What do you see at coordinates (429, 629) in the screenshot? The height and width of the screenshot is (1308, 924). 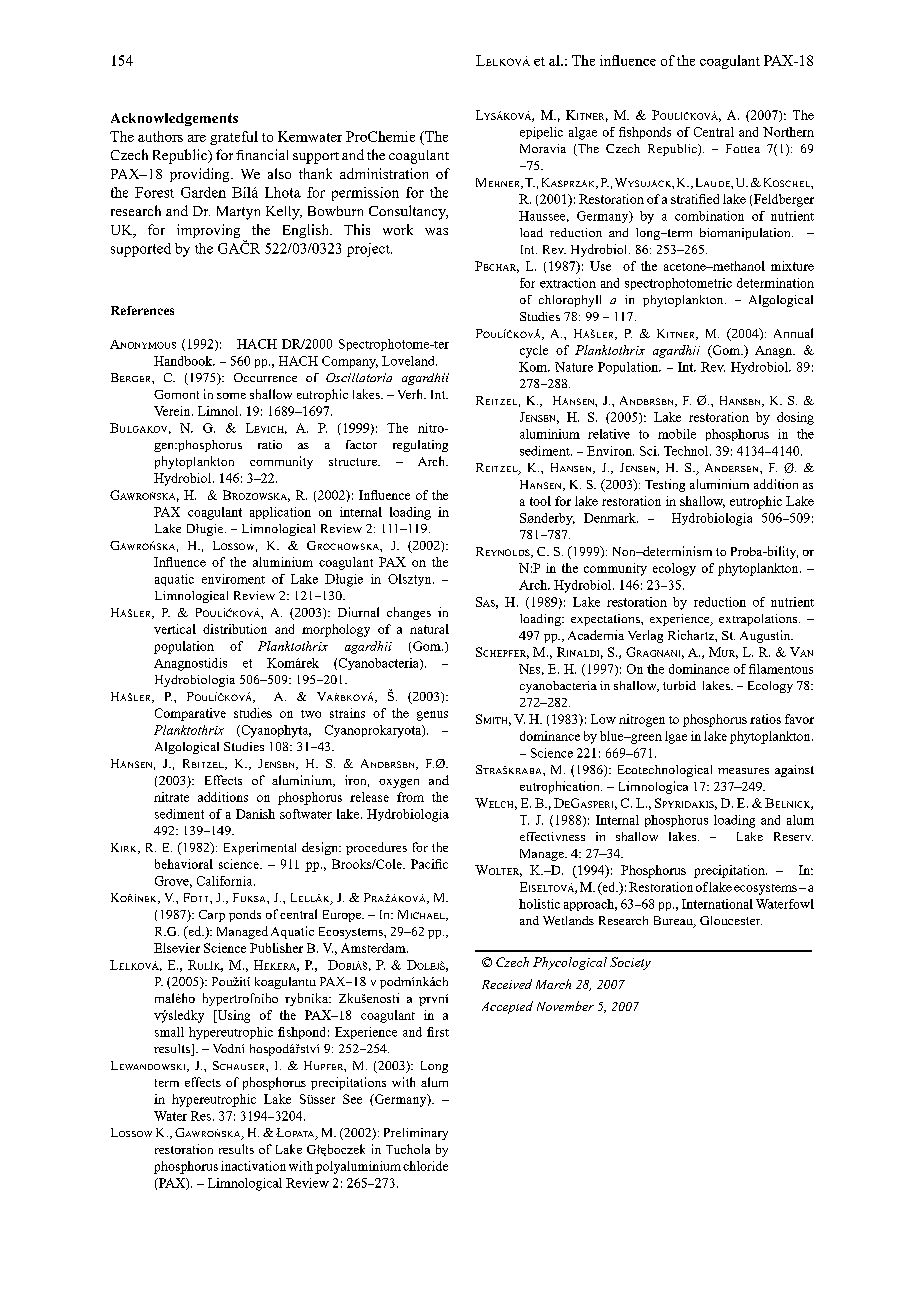 I see `natural` at bounding box center [429, 629].
